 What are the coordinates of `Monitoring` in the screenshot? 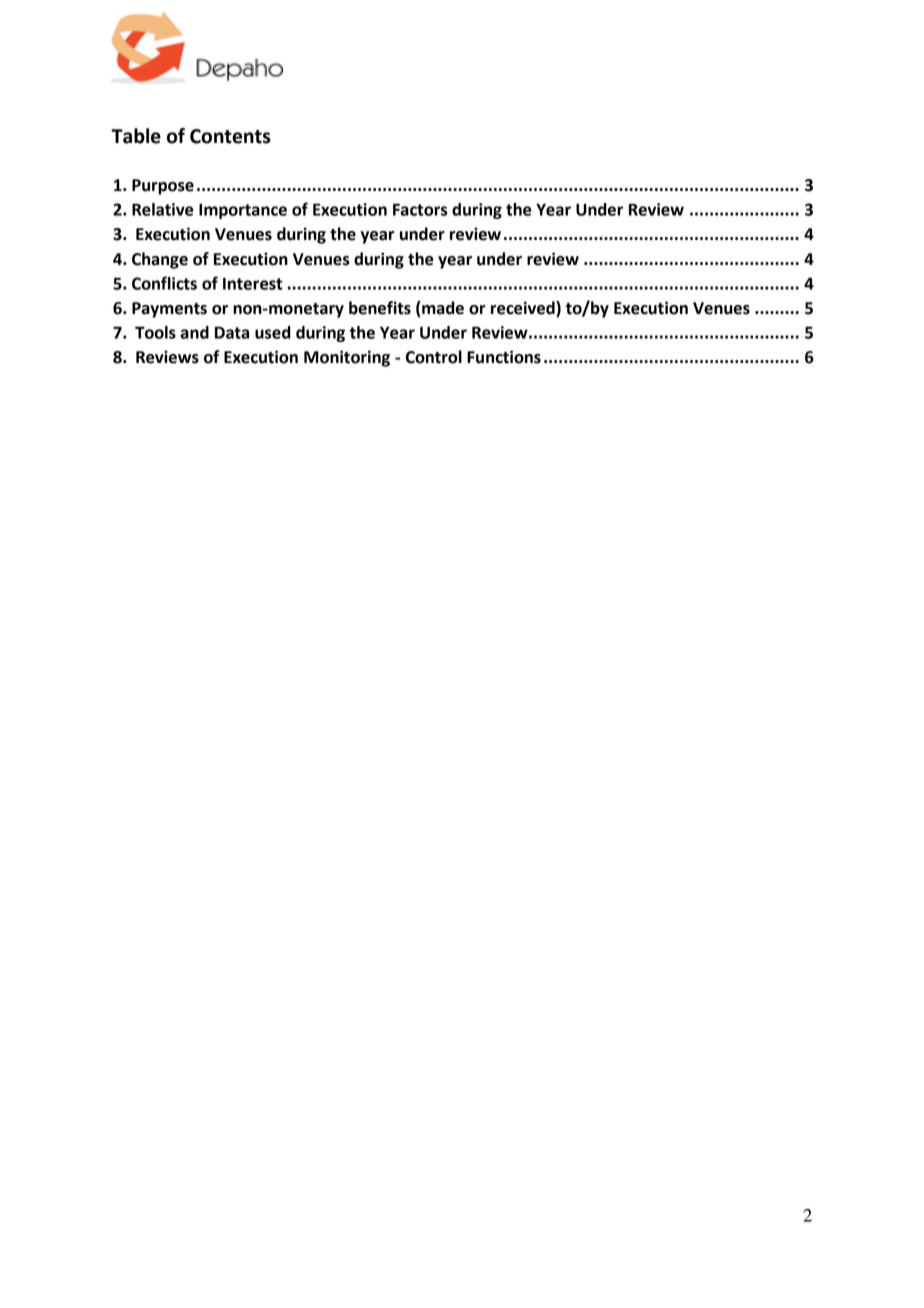 It's located at (347, 358).
